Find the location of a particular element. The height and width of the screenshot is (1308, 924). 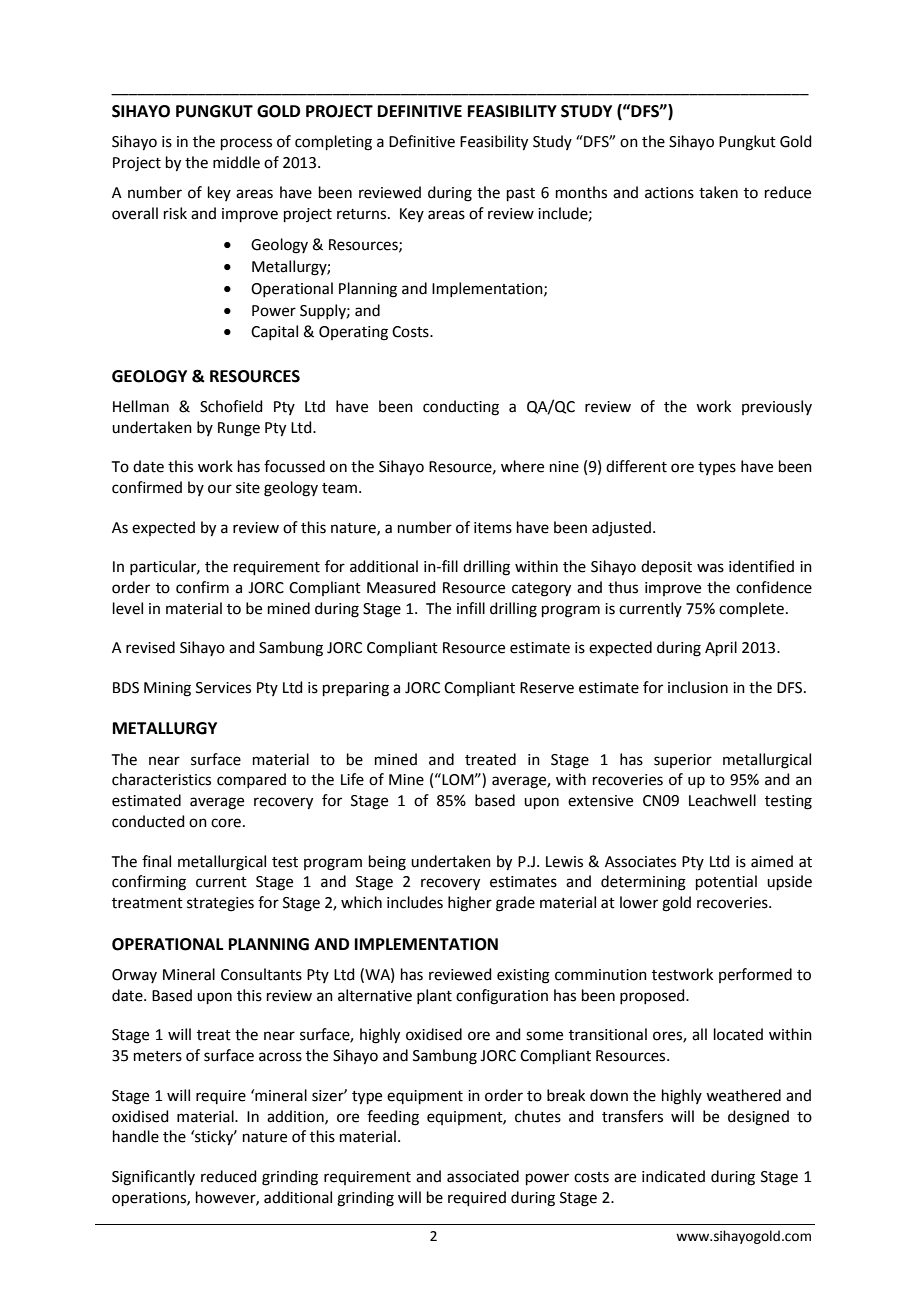

plant is located at coordinates (434, 996).
